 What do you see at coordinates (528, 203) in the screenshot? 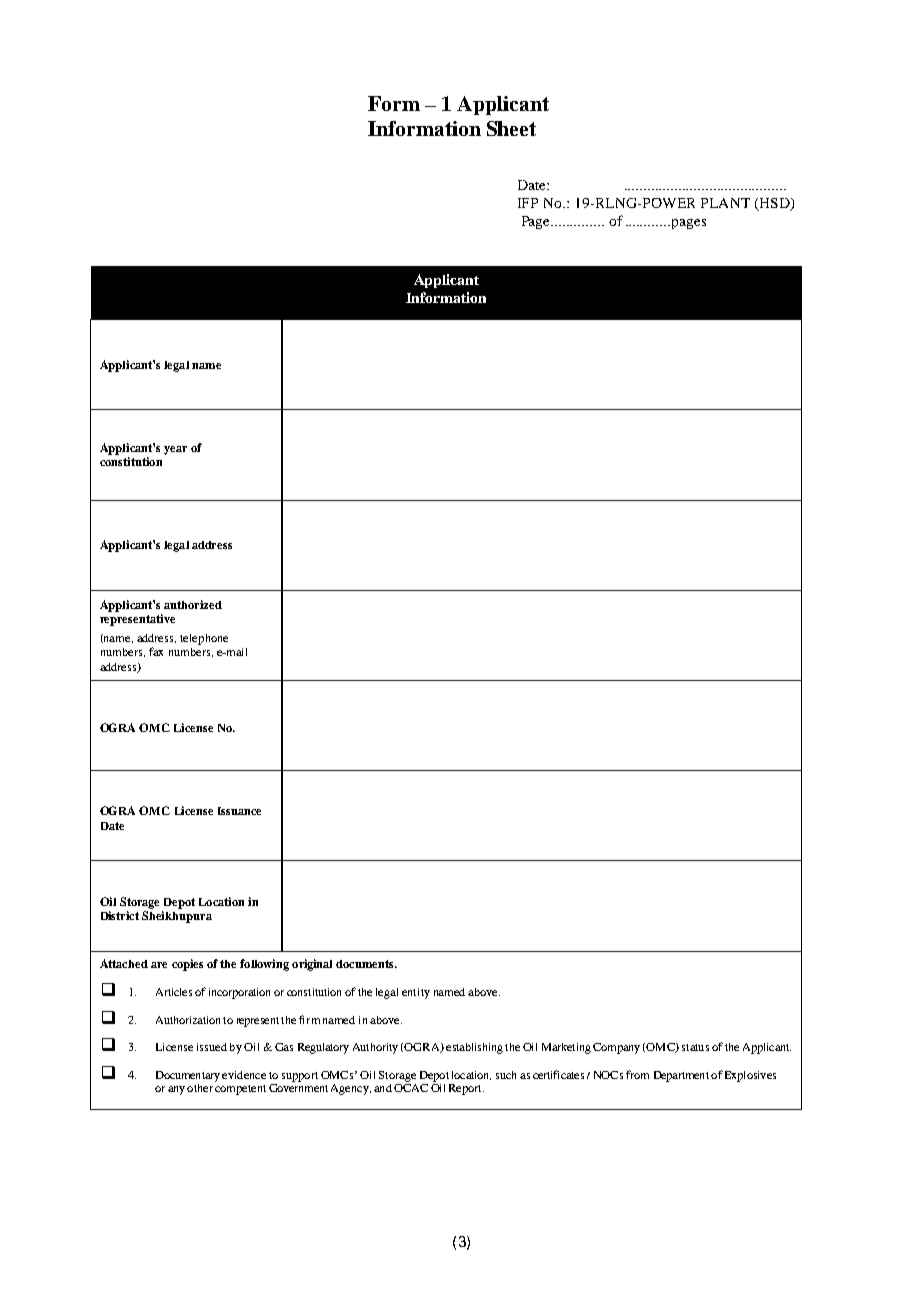
I see `IFP` at bounding box center [528, 203].
